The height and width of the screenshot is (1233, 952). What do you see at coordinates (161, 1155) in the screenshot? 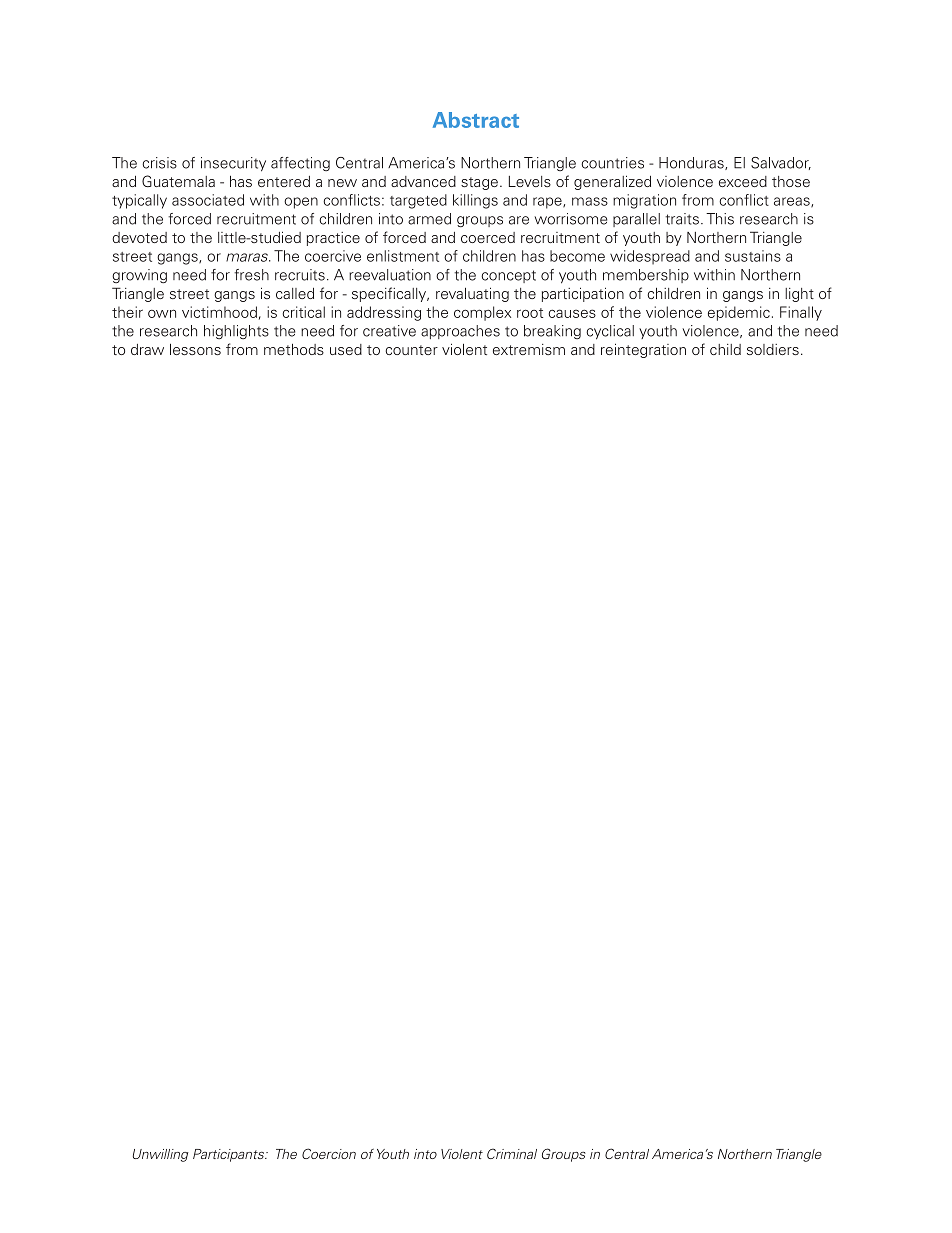
I see `Unwilling` at bounding box center [161, 1155].
